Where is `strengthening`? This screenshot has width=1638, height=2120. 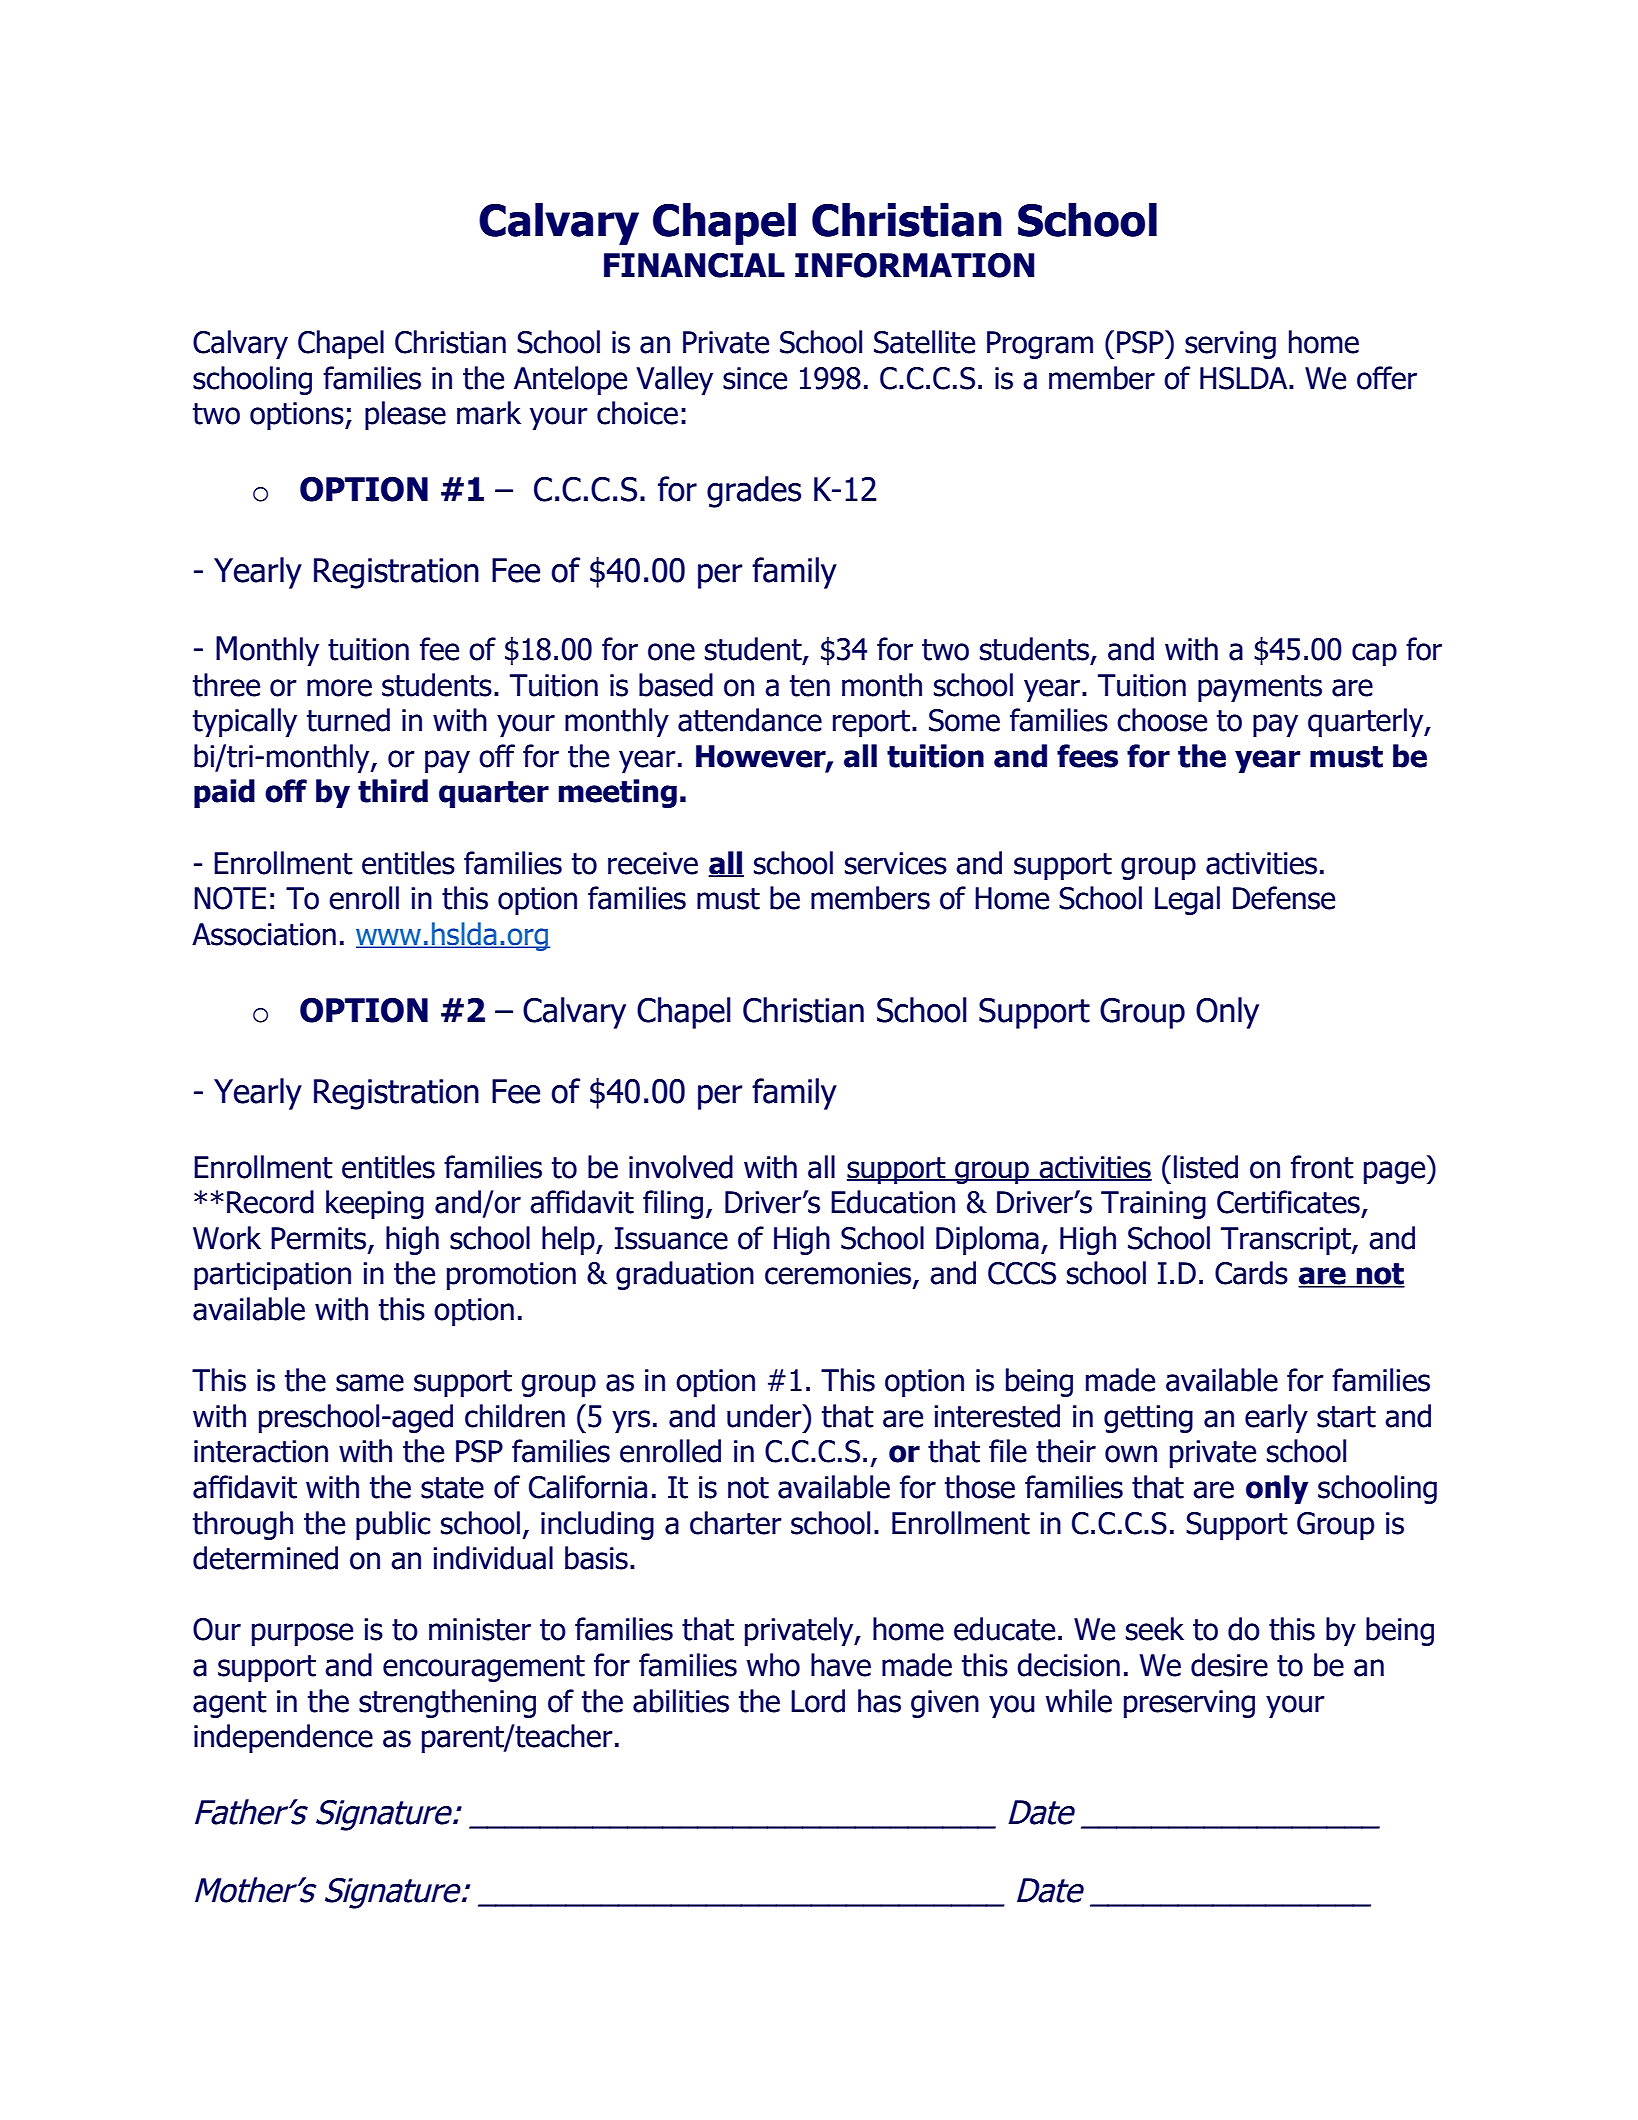 strengthening is located at coordinates (447, 1703).
